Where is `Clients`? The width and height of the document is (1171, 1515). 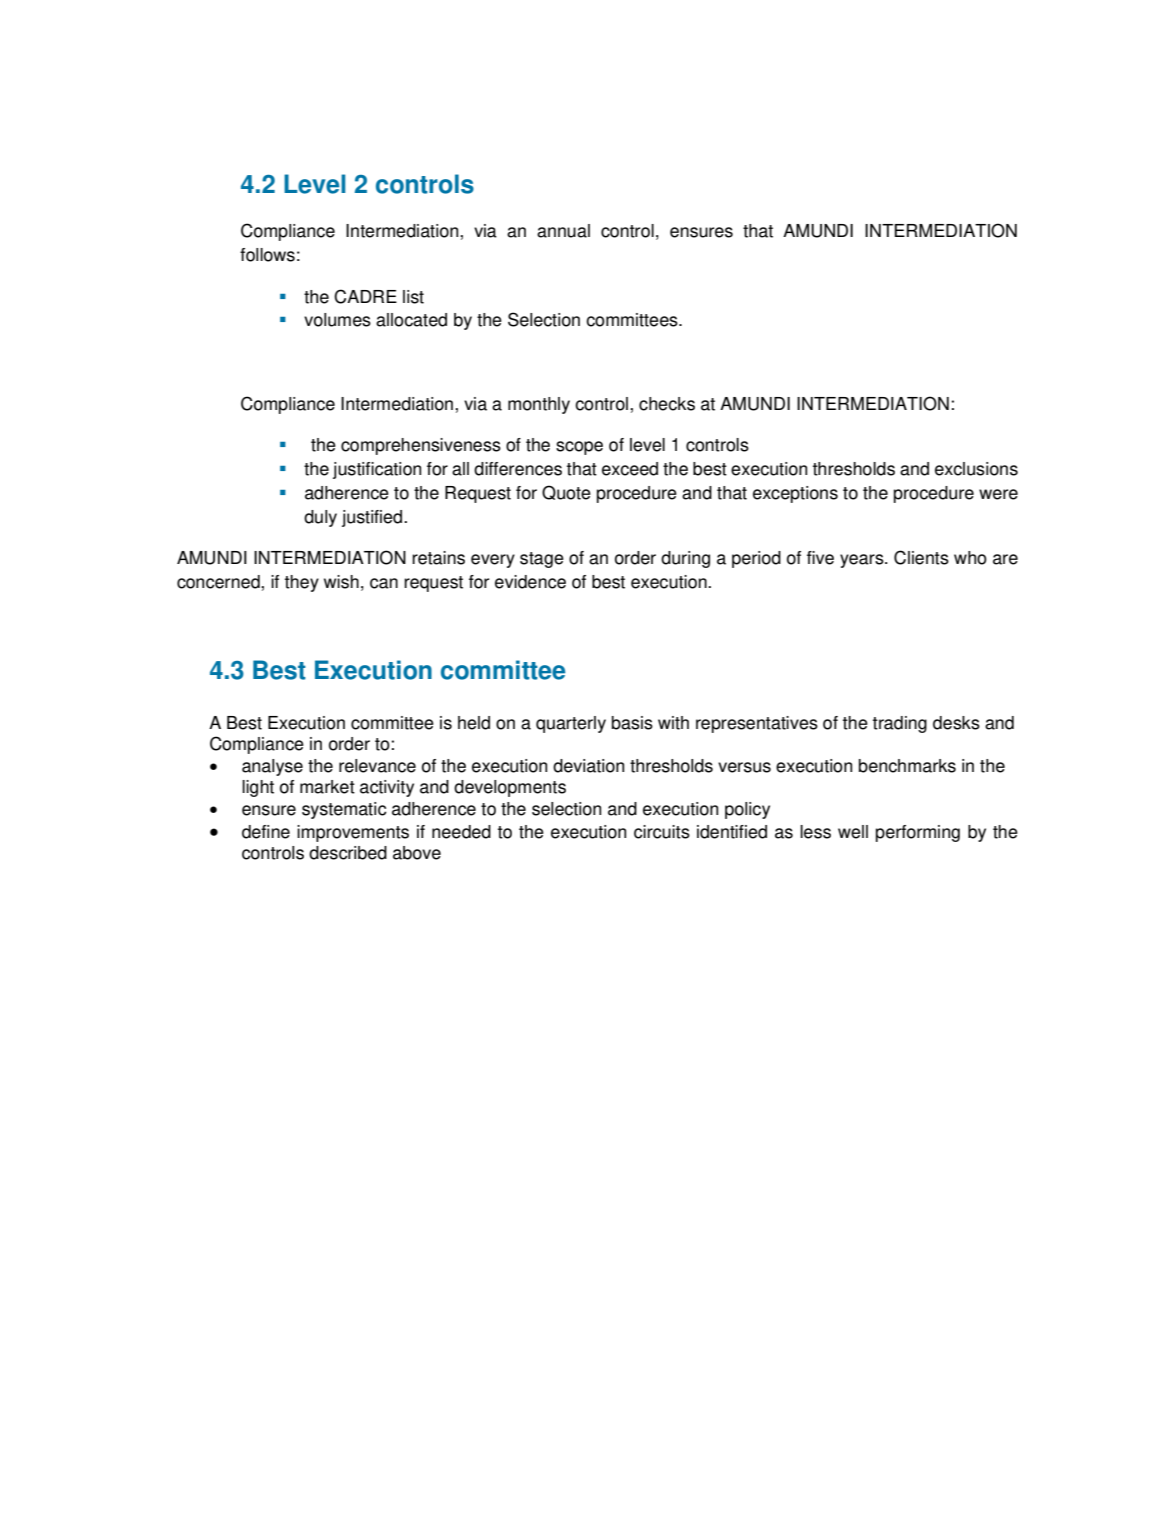
Clients is located at coordinates (921, 557).
